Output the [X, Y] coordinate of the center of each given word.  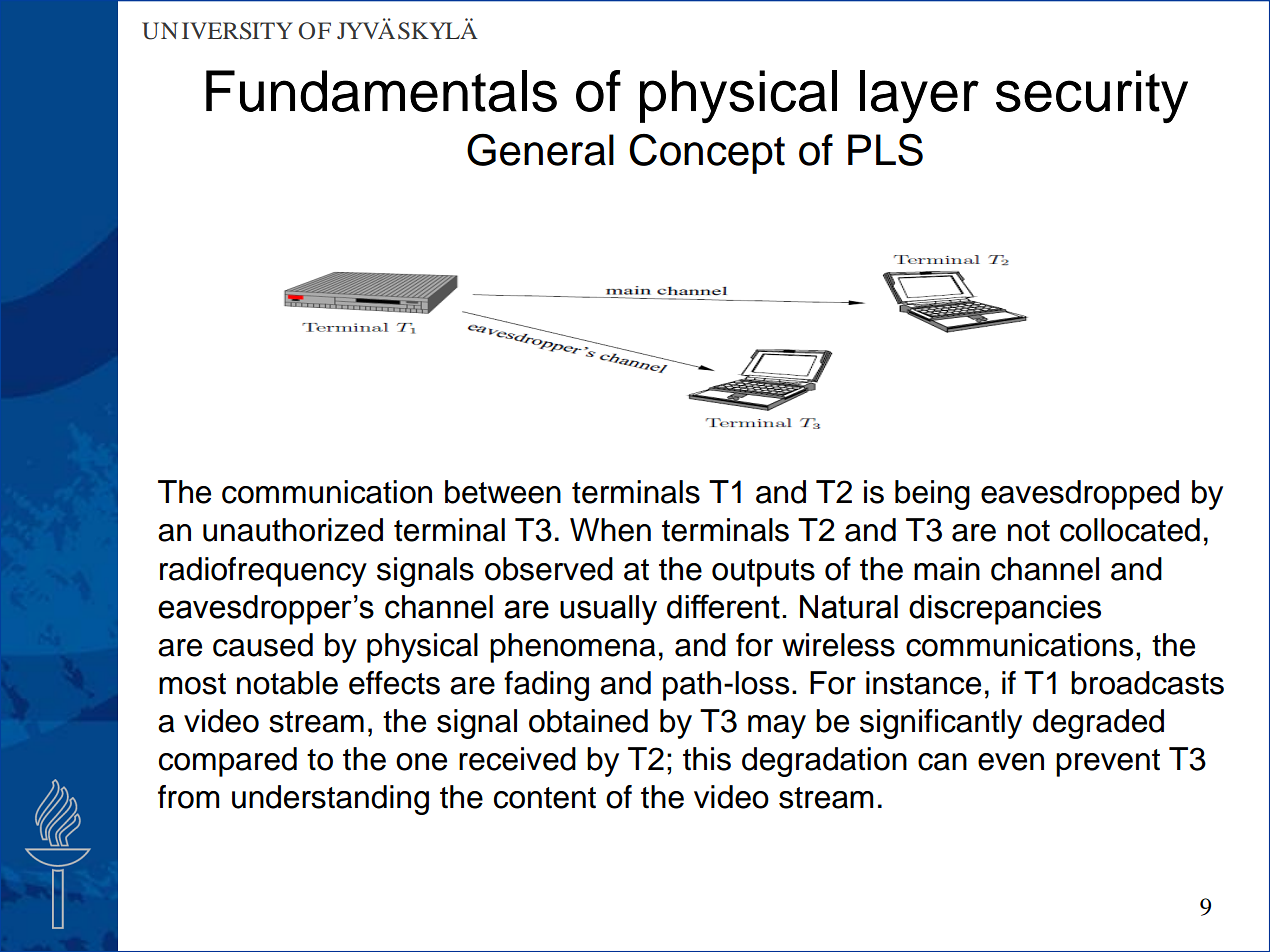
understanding [330, 800]
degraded [1098, 724]
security [1092, 96]
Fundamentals [381, 91]
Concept [707, 154]
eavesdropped [1080, 495]
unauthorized [293, 530]
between [503, 492]
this [707, 759]
